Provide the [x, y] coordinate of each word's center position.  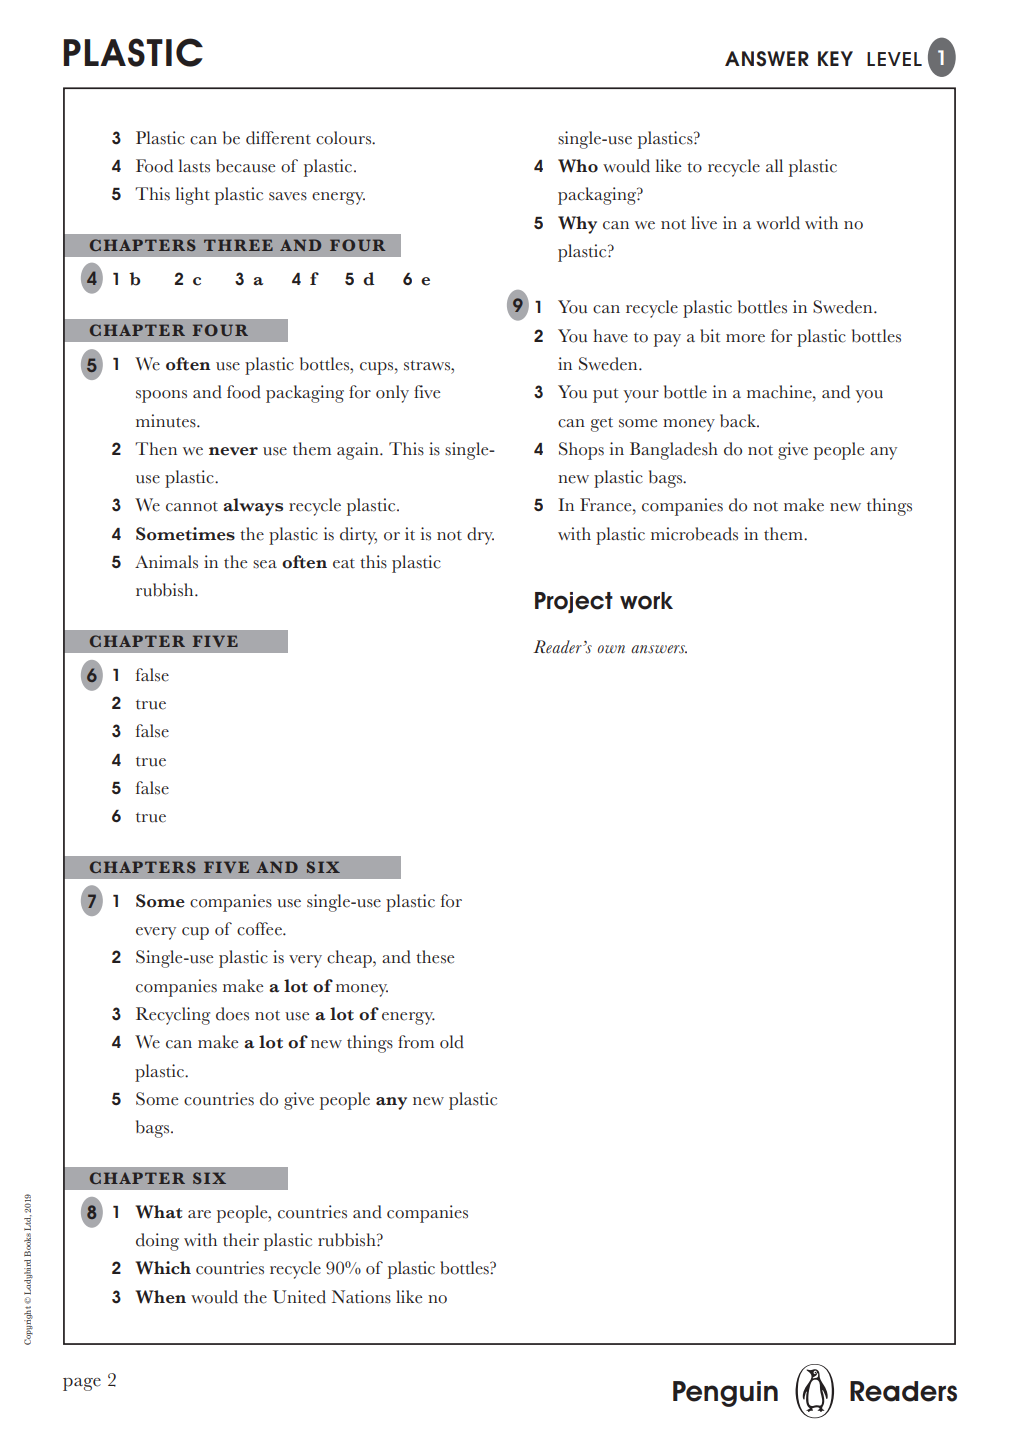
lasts [194, 166]
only [392, 394]
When [160, 1297]
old [452, 1042]
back [739, 421]
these [435, 957]
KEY [835, 58]
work [646, 601]
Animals [166, 562]
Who [578, 166]
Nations [361, 1297]
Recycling [173, 1016]
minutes [167, 421]
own [611, 649]
